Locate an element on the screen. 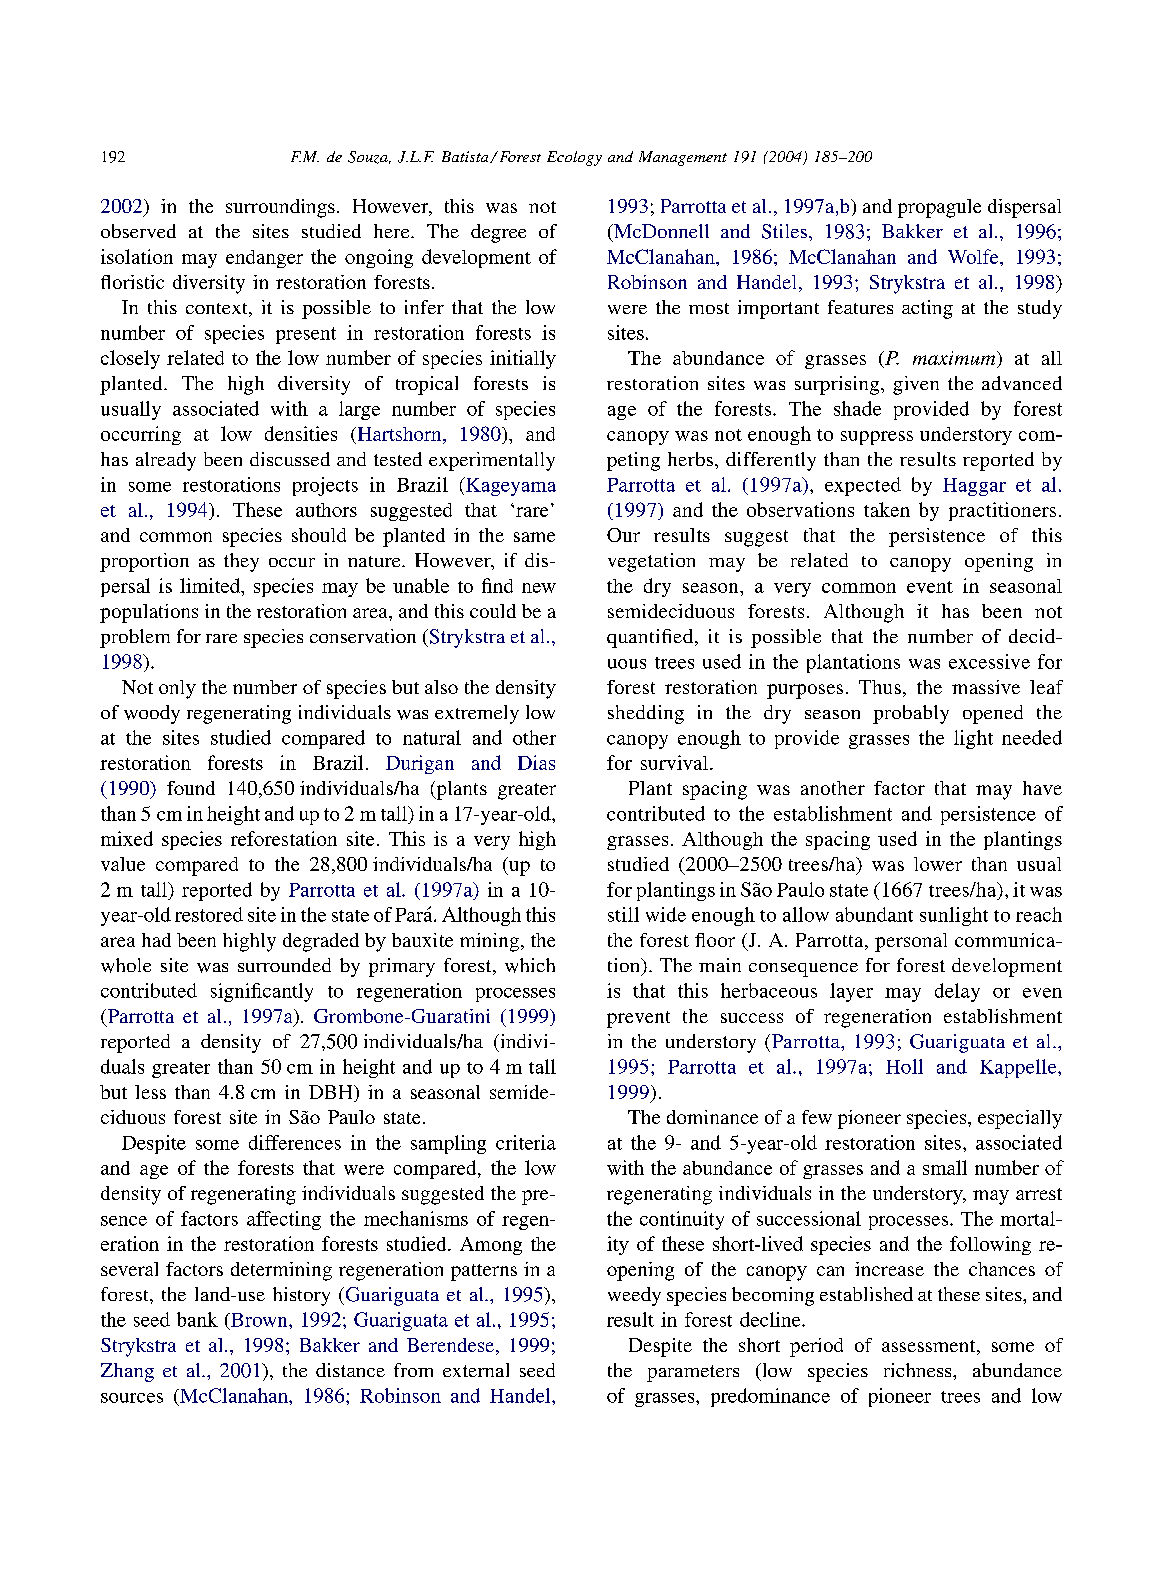 This screenshot has height=1573, width=1152. delay is located at coordinates (957, 992).
